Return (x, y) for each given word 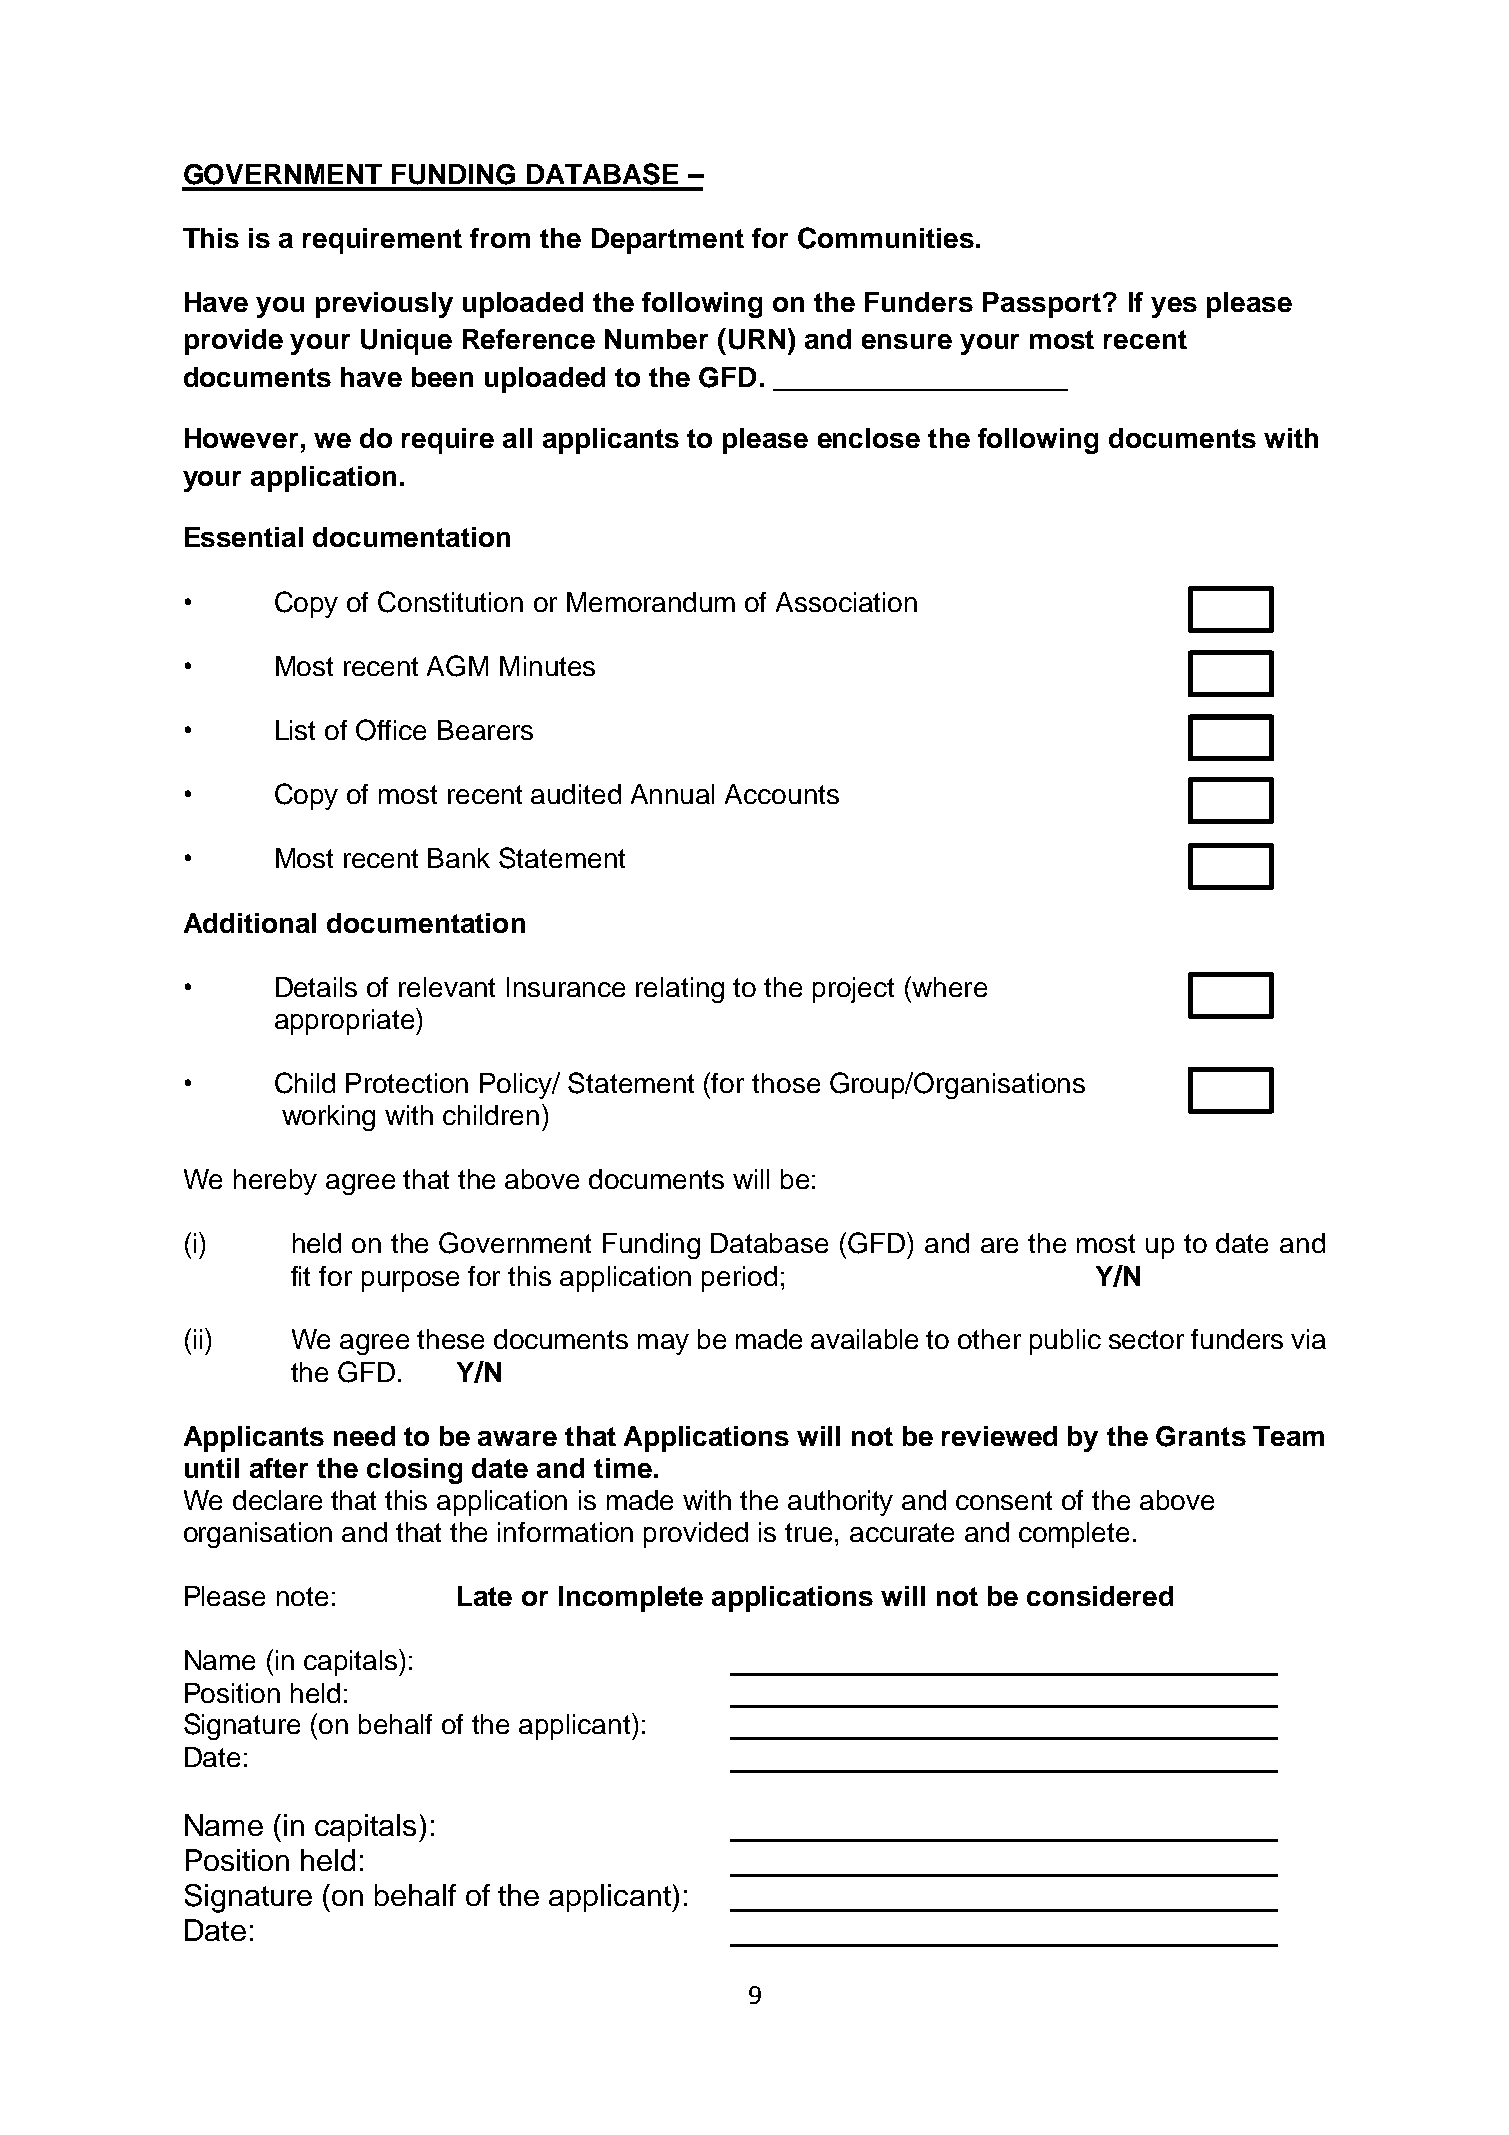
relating (680, 990)
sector (1146, 1339)
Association (846, 602)
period (739, 1279)
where (948, 986)
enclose (869, 438)
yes (1174, 307)
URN (757, 339)
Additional (250, 923)
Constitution (450, 602)
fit (300, 1276)
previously (384, 305)
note (302, 1596)
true (808, 1532)
